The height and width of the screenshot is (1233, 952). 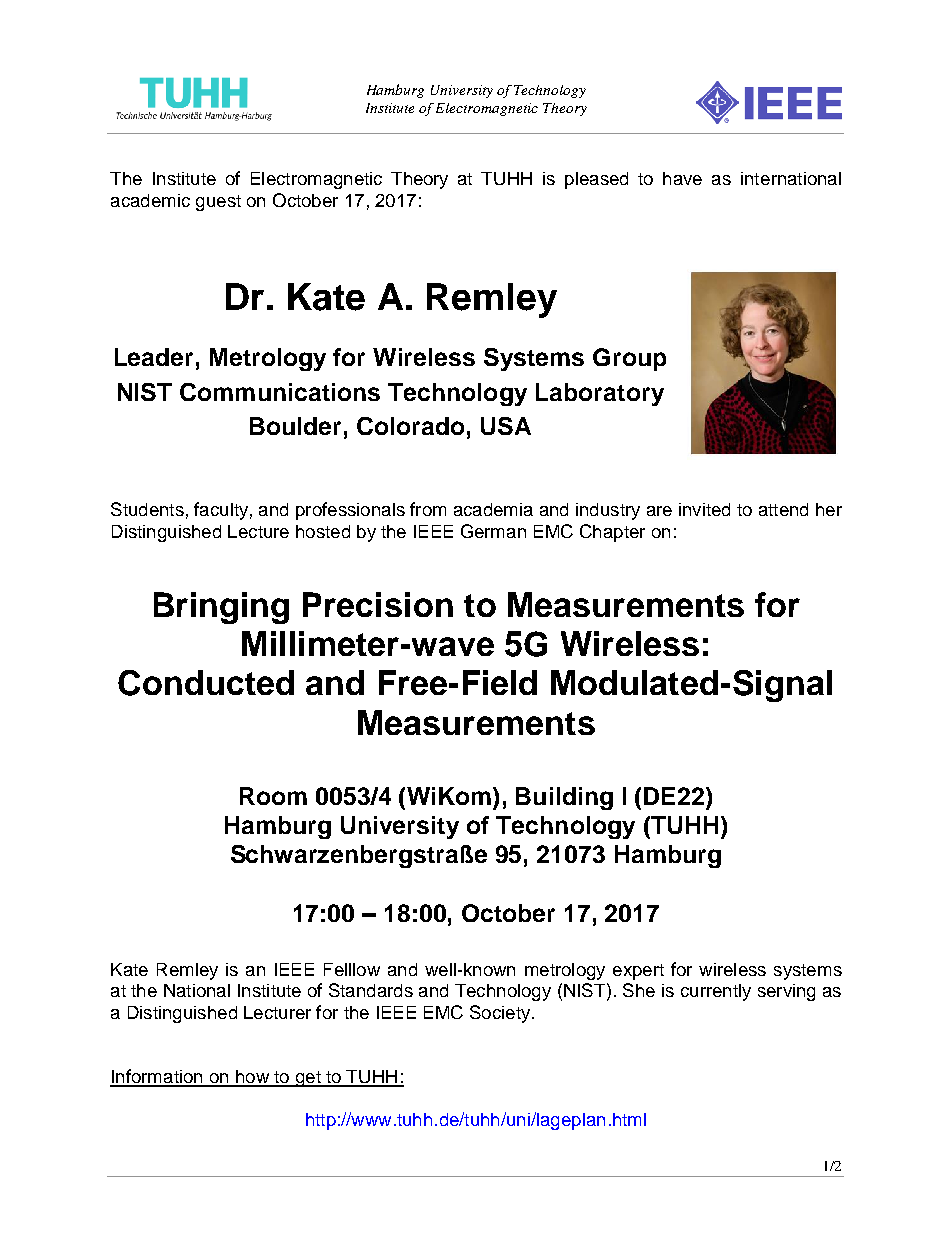 I want to click on guest, so click(x=218, y=203).
